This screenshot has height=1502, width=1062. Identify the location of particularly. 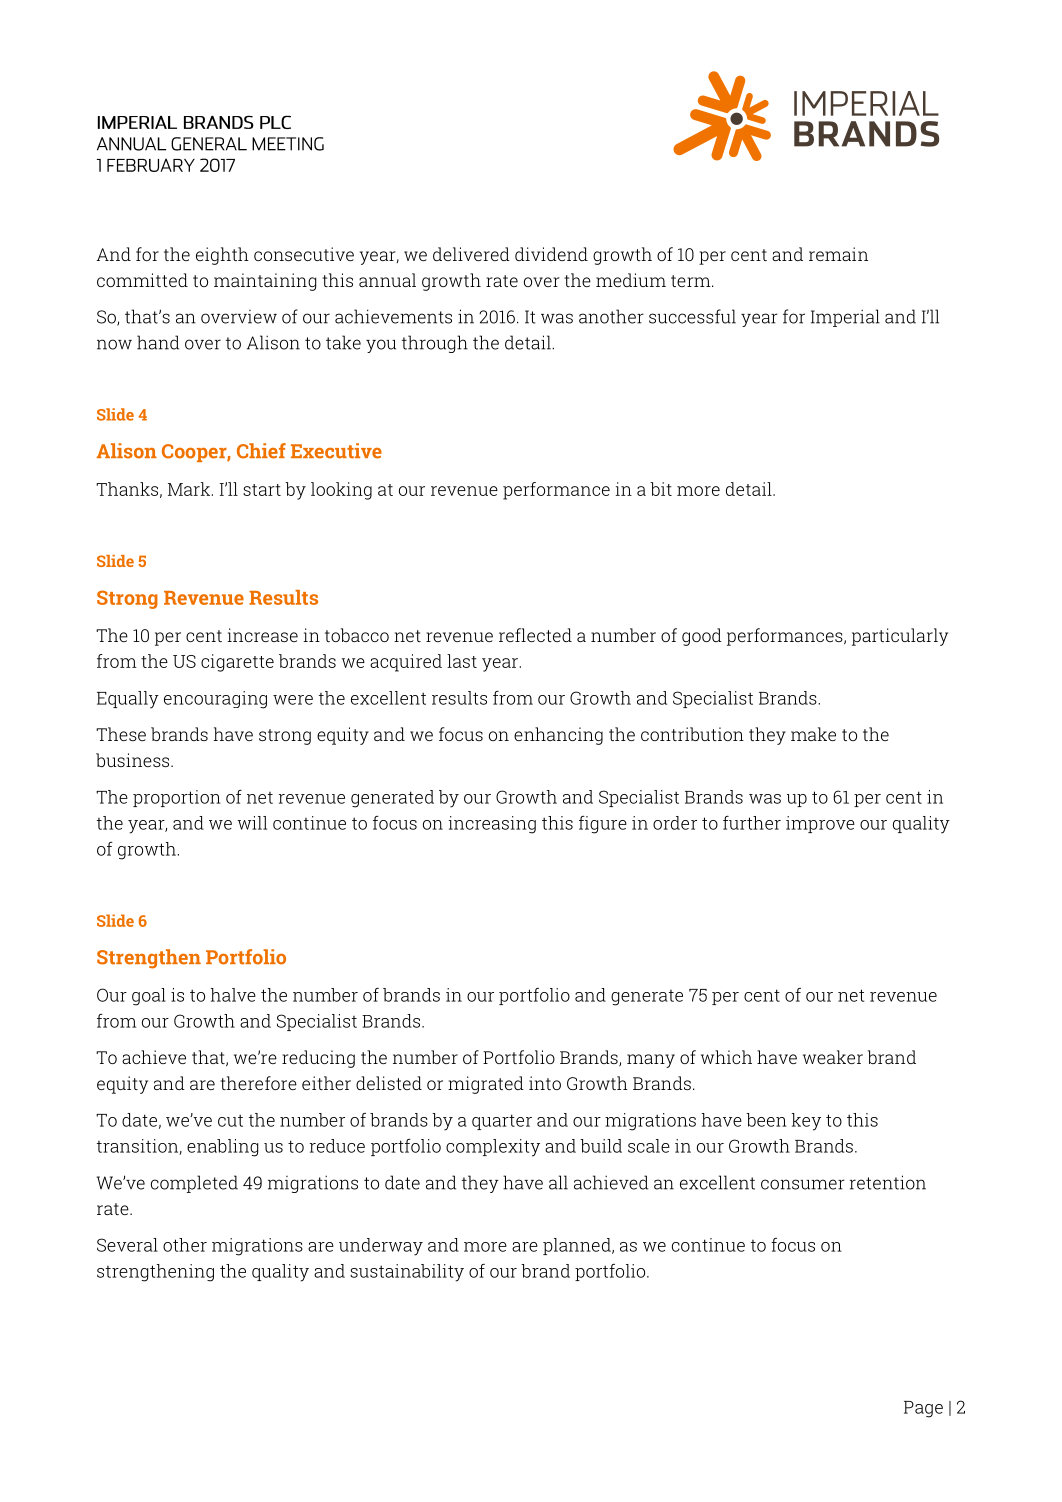
(900, 637).
